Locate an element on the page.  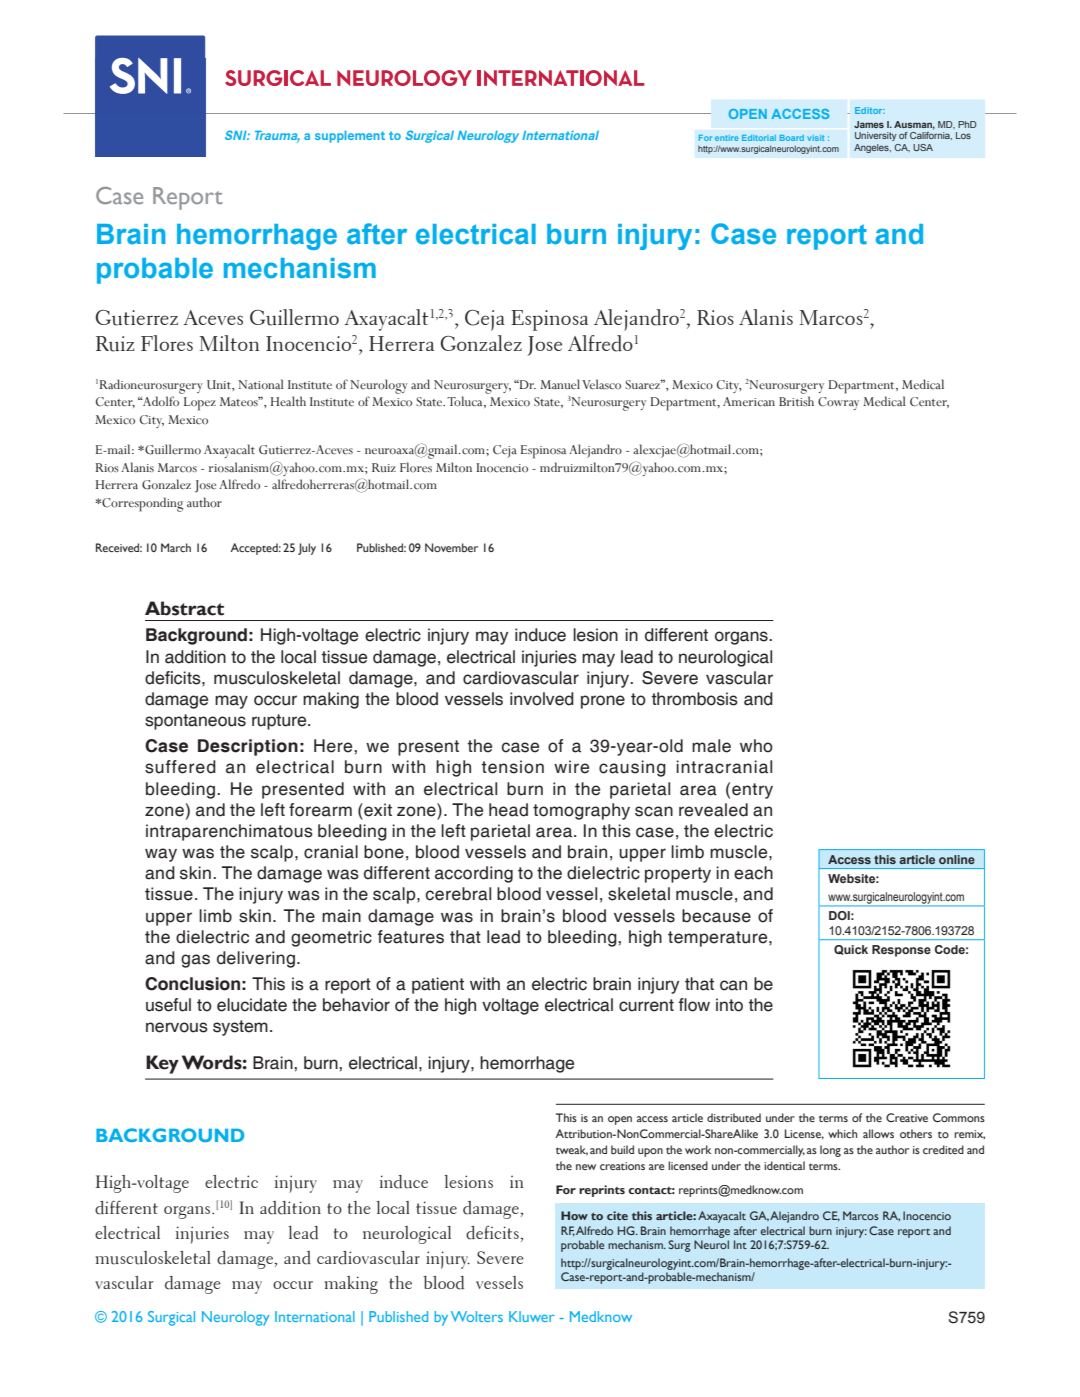
involved is located at coordinates (542, 699).
